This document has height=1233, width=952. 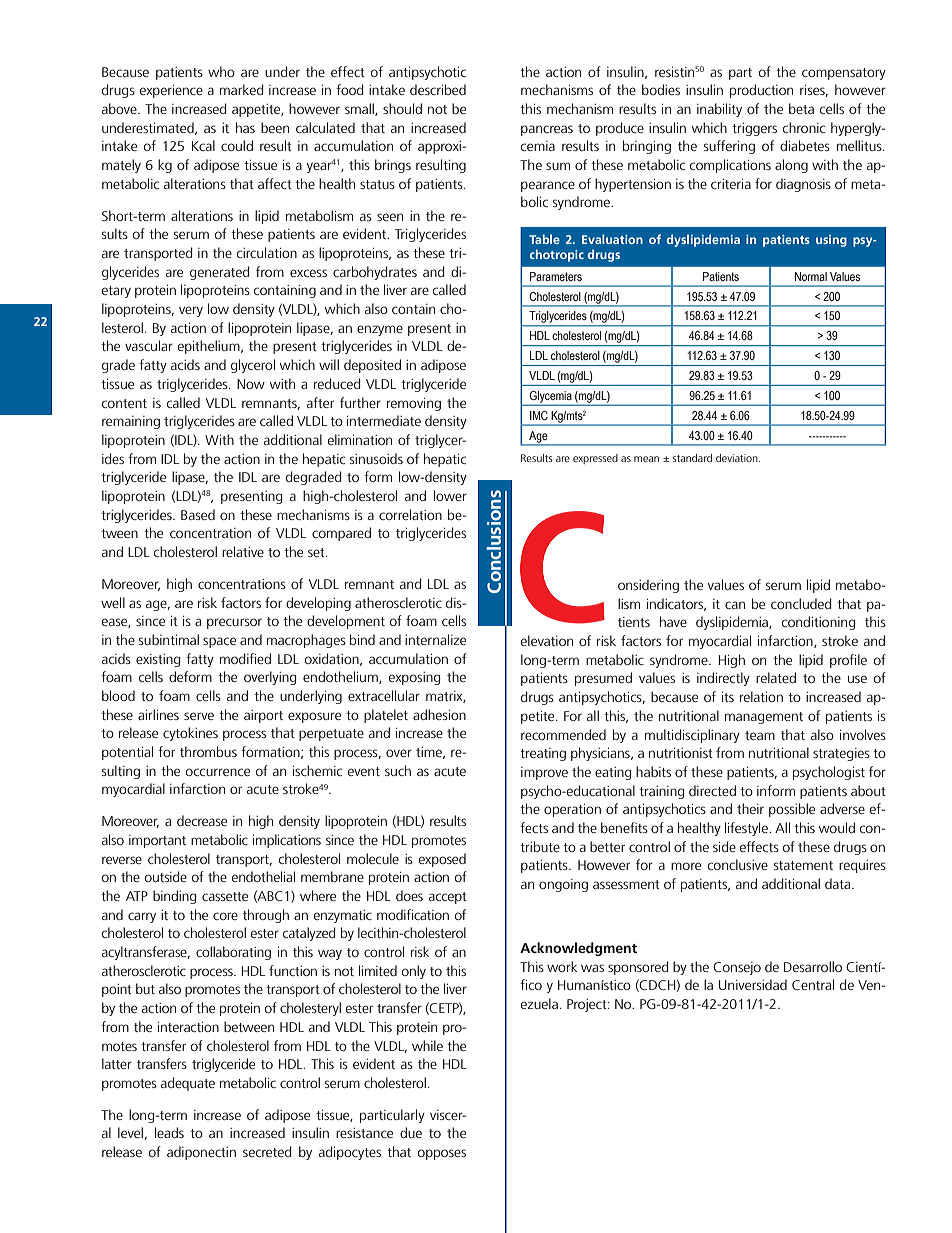 I want to click on exposed, so click(x=442, y=860).
